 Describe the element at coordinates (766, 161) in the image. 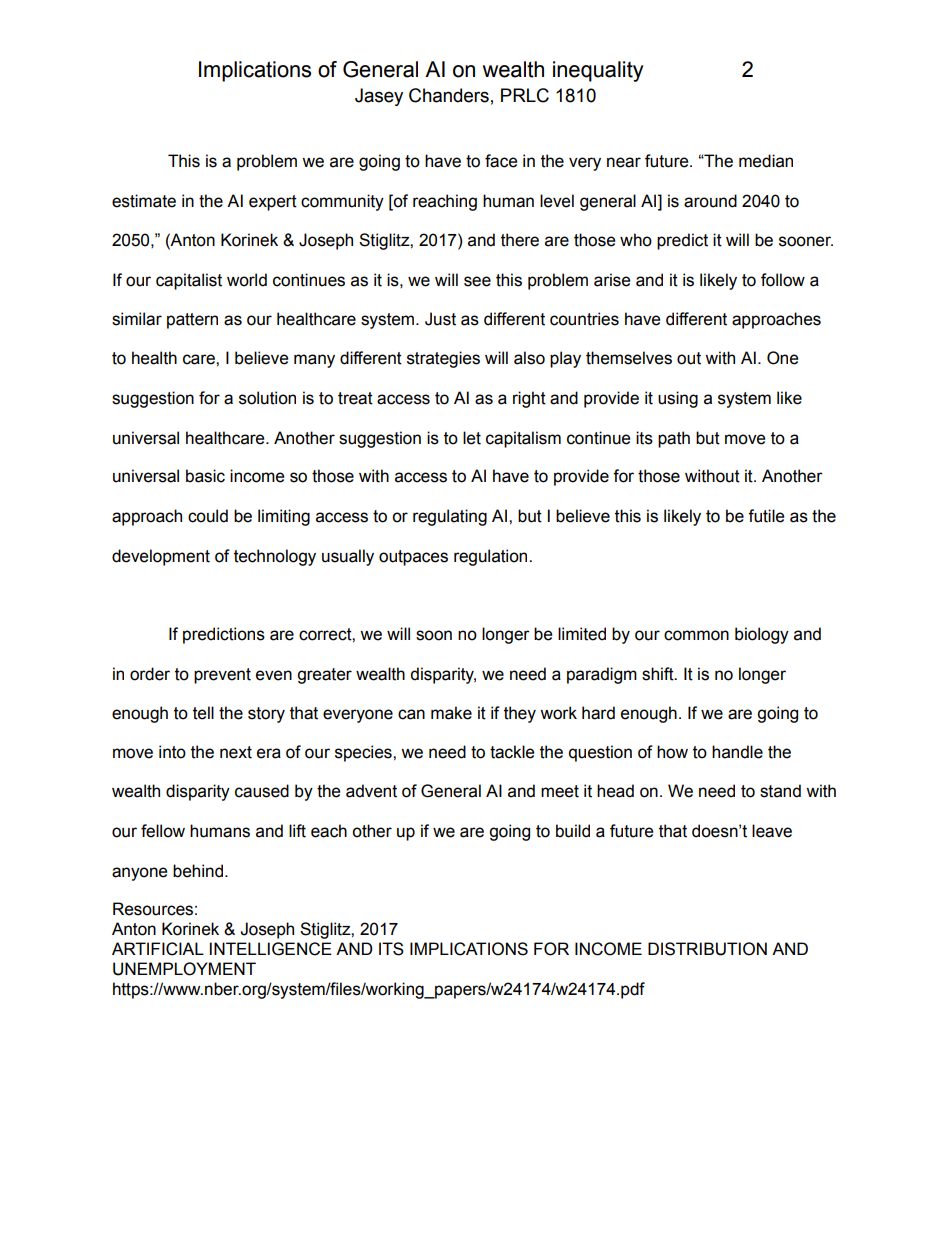

I see `median` at that location.
